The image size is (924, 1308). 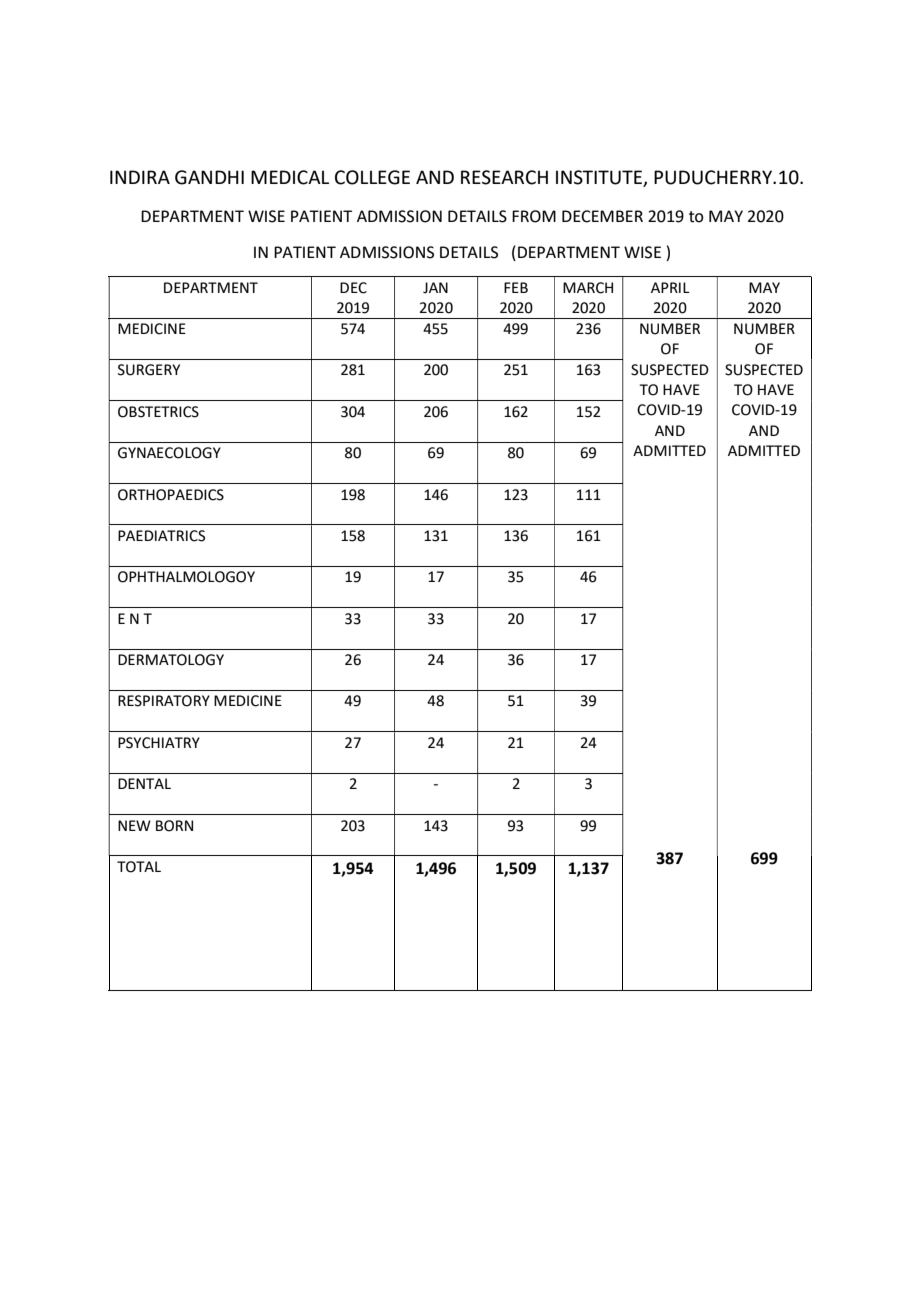 I want to click on APRIL, so click(x=670, y=287).
